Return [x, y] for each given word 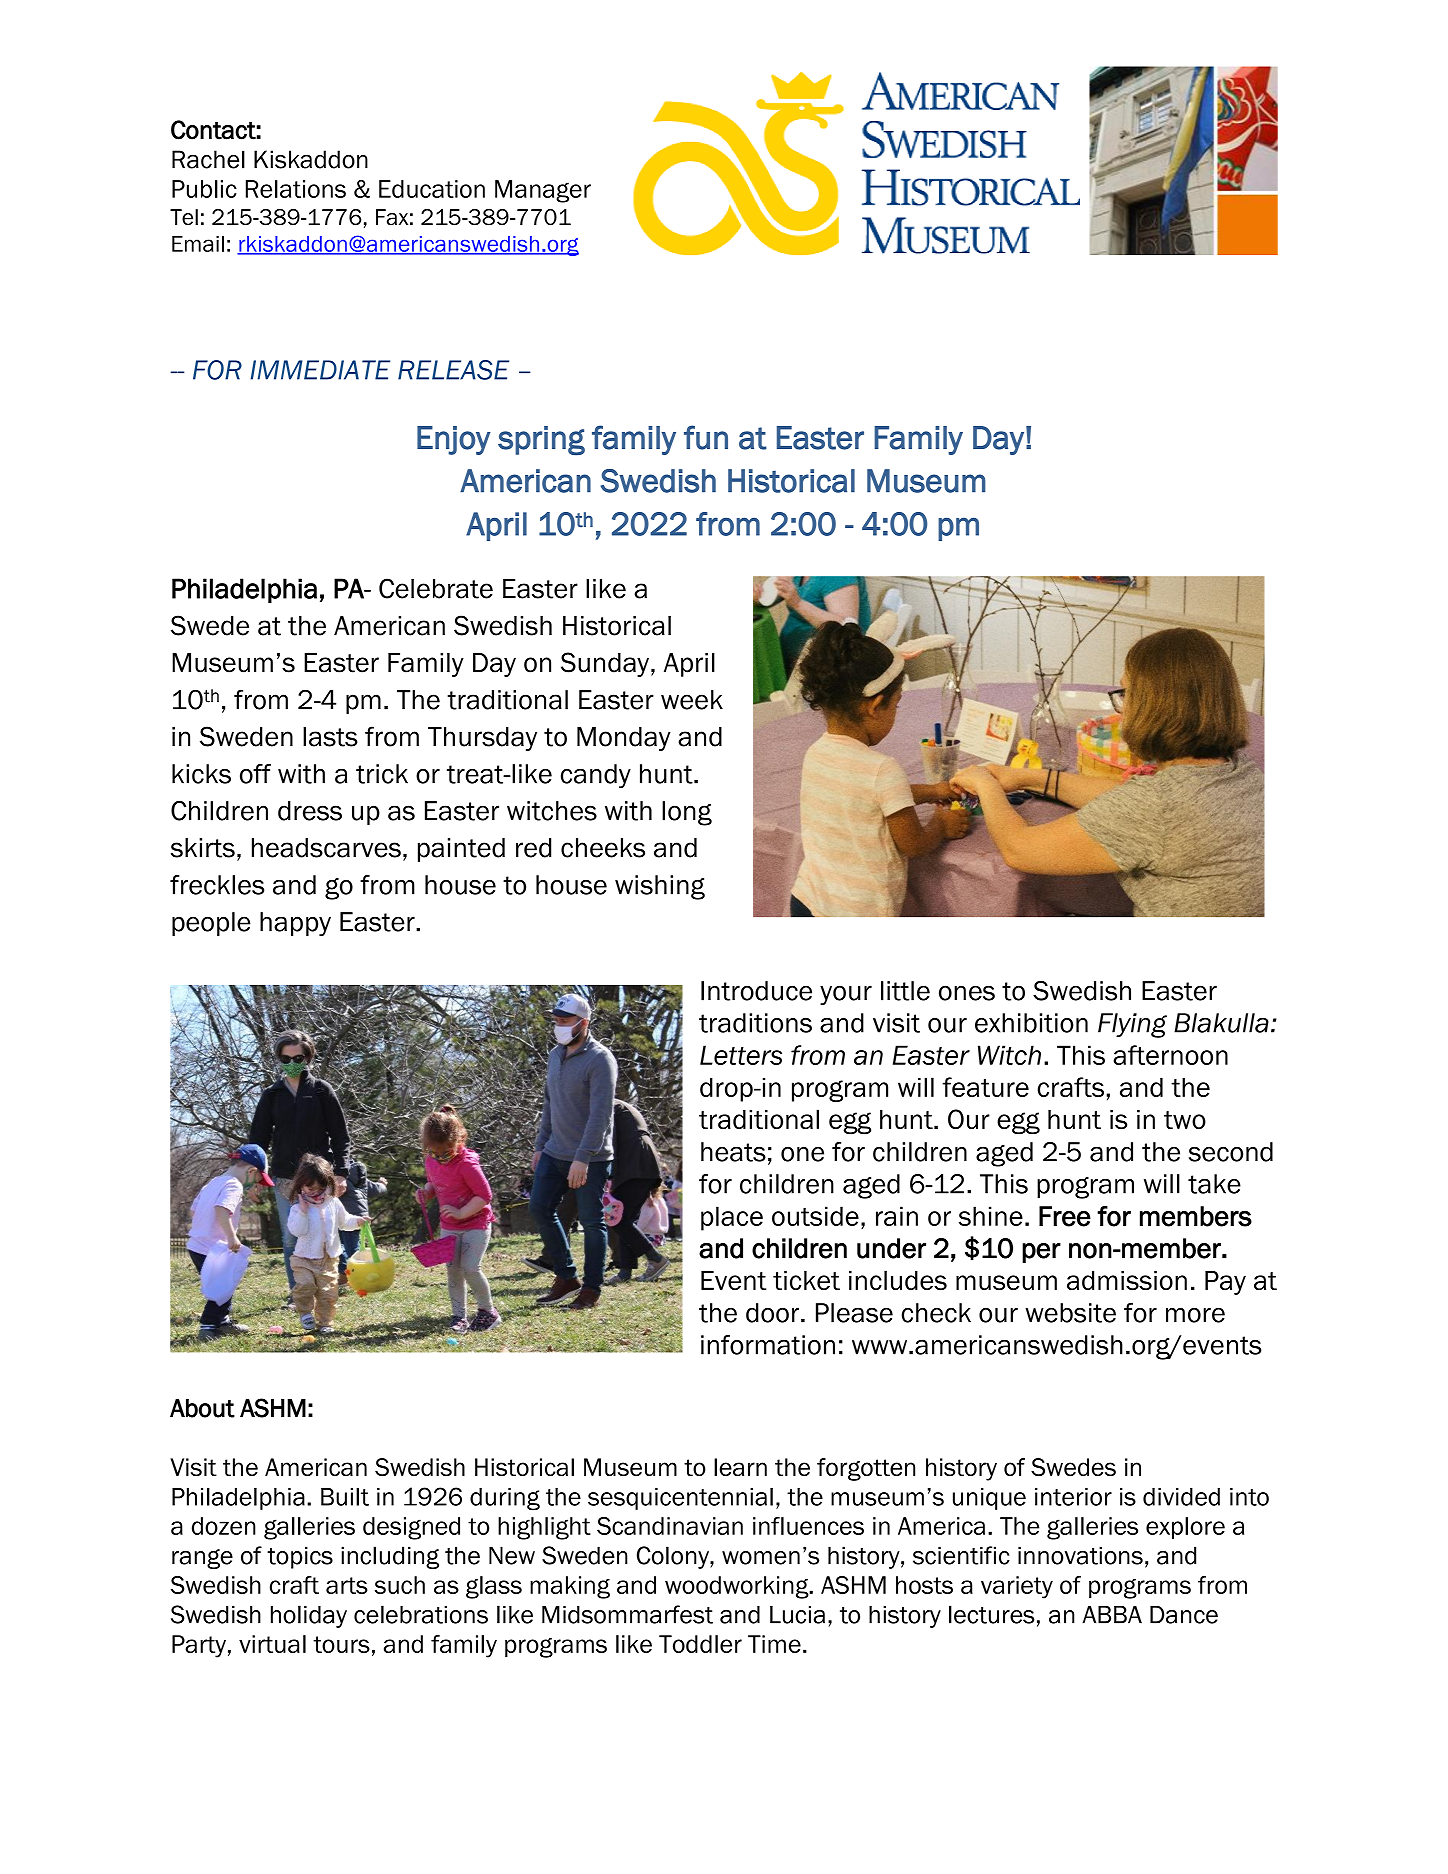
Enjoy [454, 440]
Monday [624, 739]
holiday [309, 1616]
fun [706, 437]
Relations [296, 189]
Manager [543, 191]
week [692, 700]
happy [295, 924]
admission [1127, 1280]
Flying [1132, 1025]
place [732, 1218]
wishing [660, 887]
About [202, 1408]
